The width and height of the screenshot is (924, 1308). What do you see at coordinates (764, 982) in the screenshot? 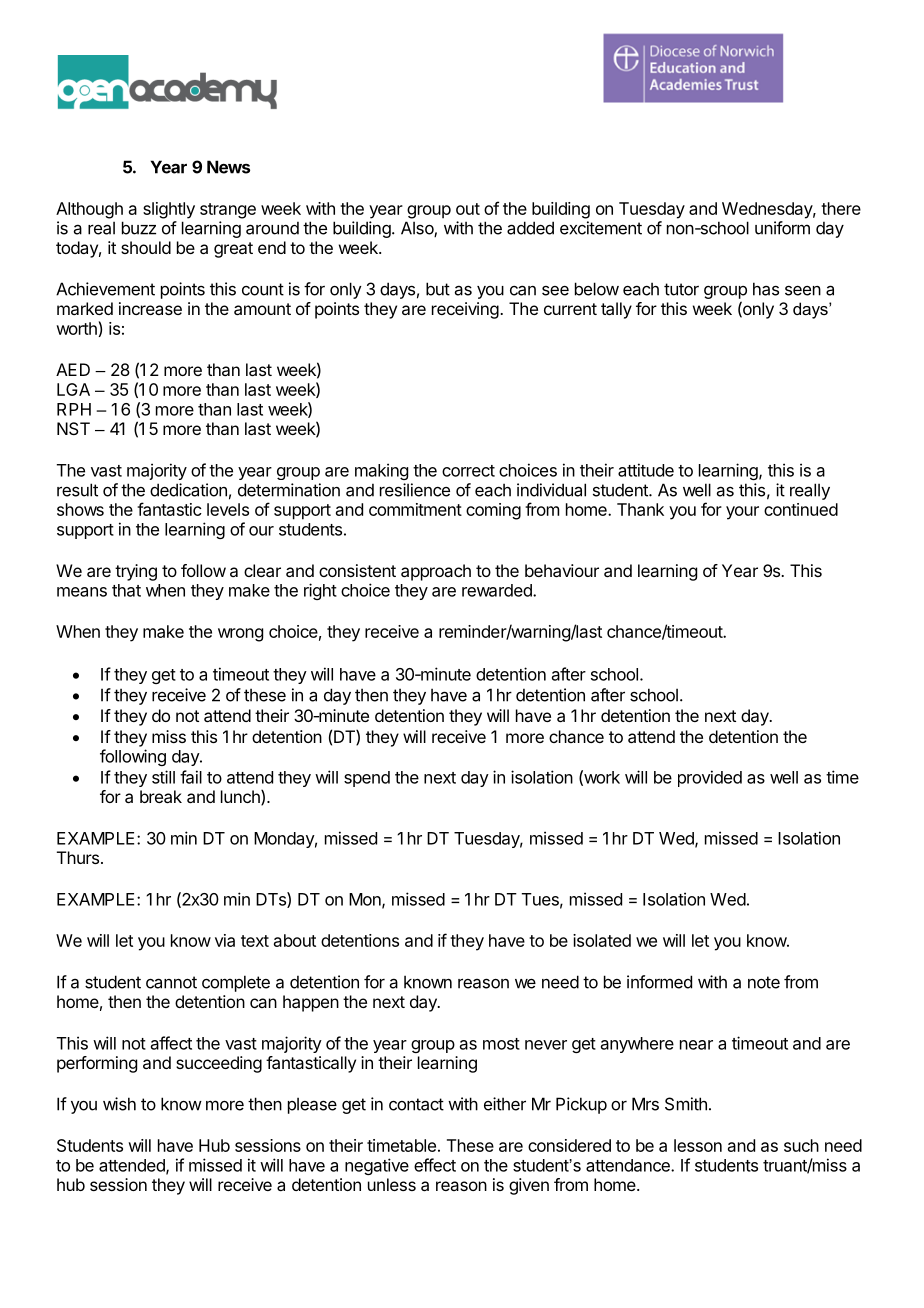
I see `note` at bounding box center [764, 982].
